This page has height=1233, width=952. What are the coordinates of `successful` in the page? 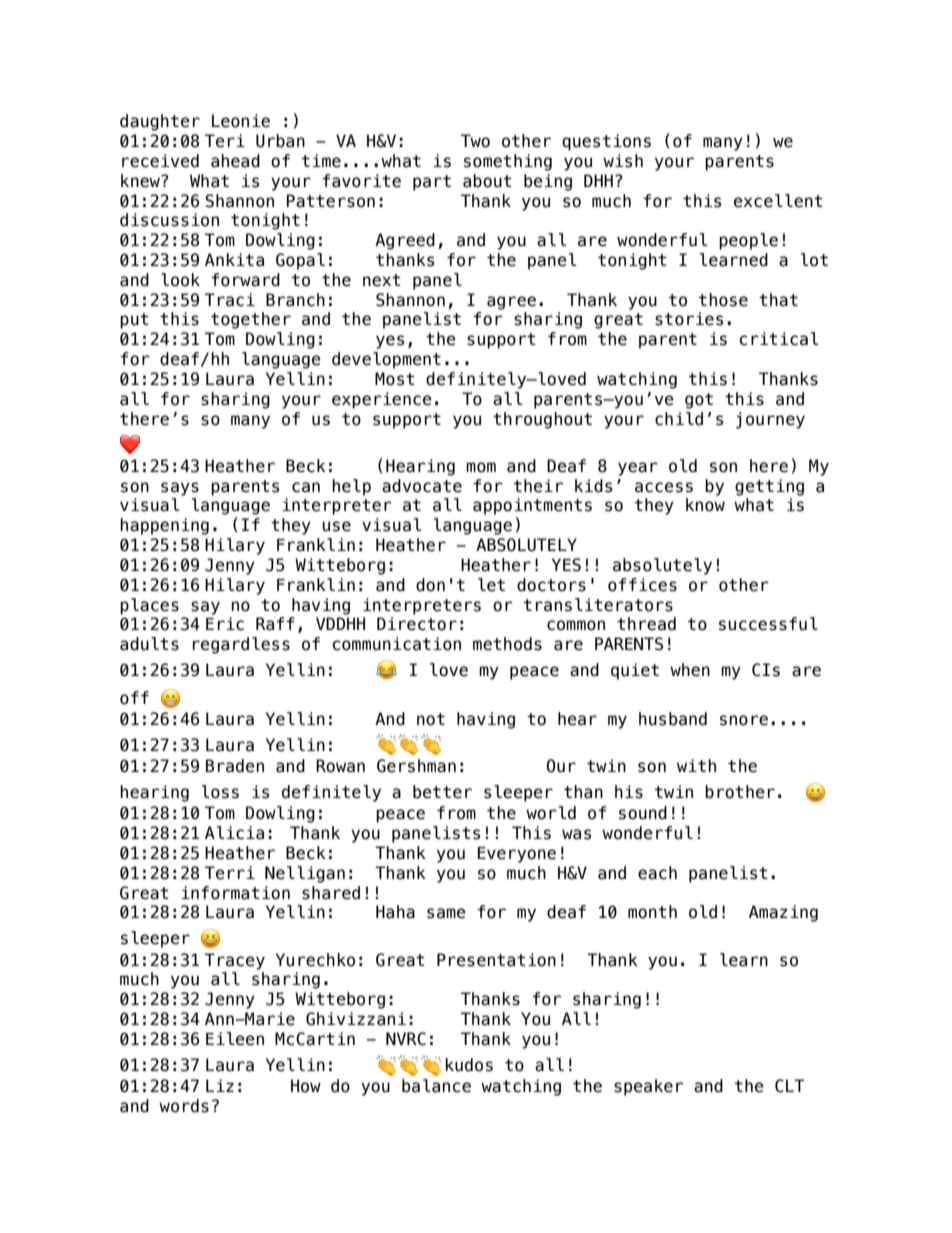 It's located at (768, 624).
